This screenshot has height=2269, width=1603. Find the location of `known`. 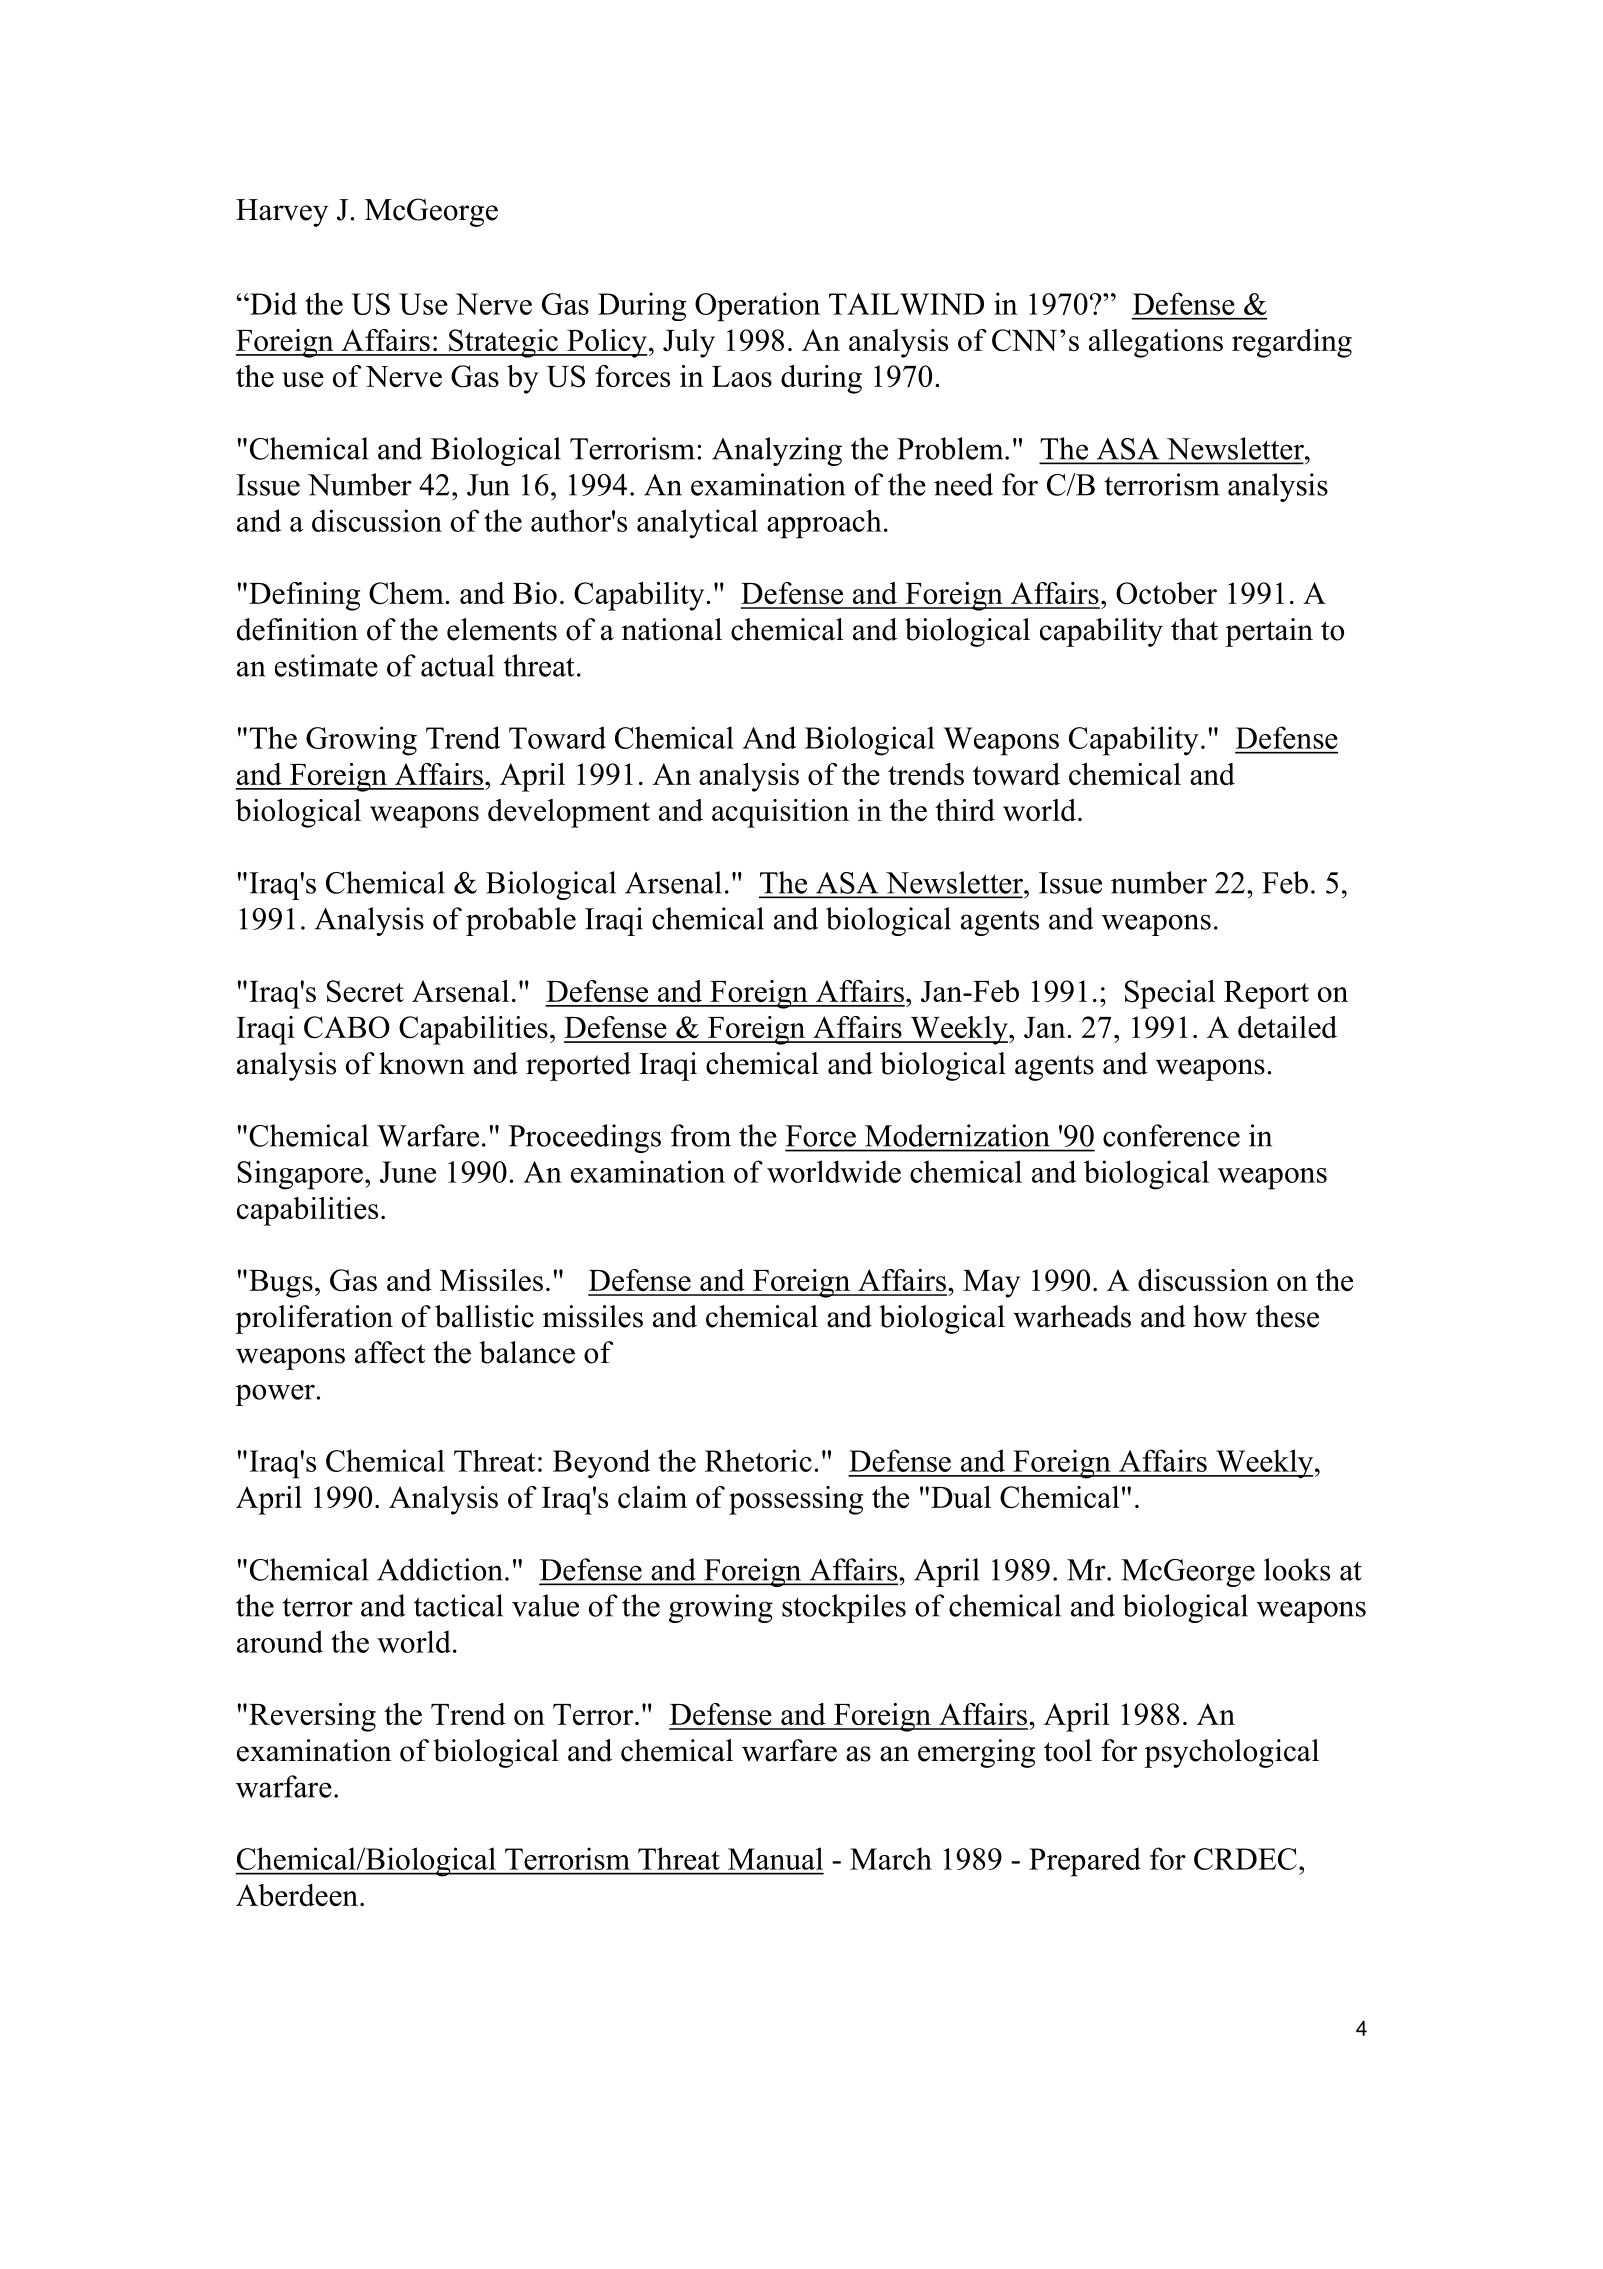

known is located at coordinates (422, 1063).
